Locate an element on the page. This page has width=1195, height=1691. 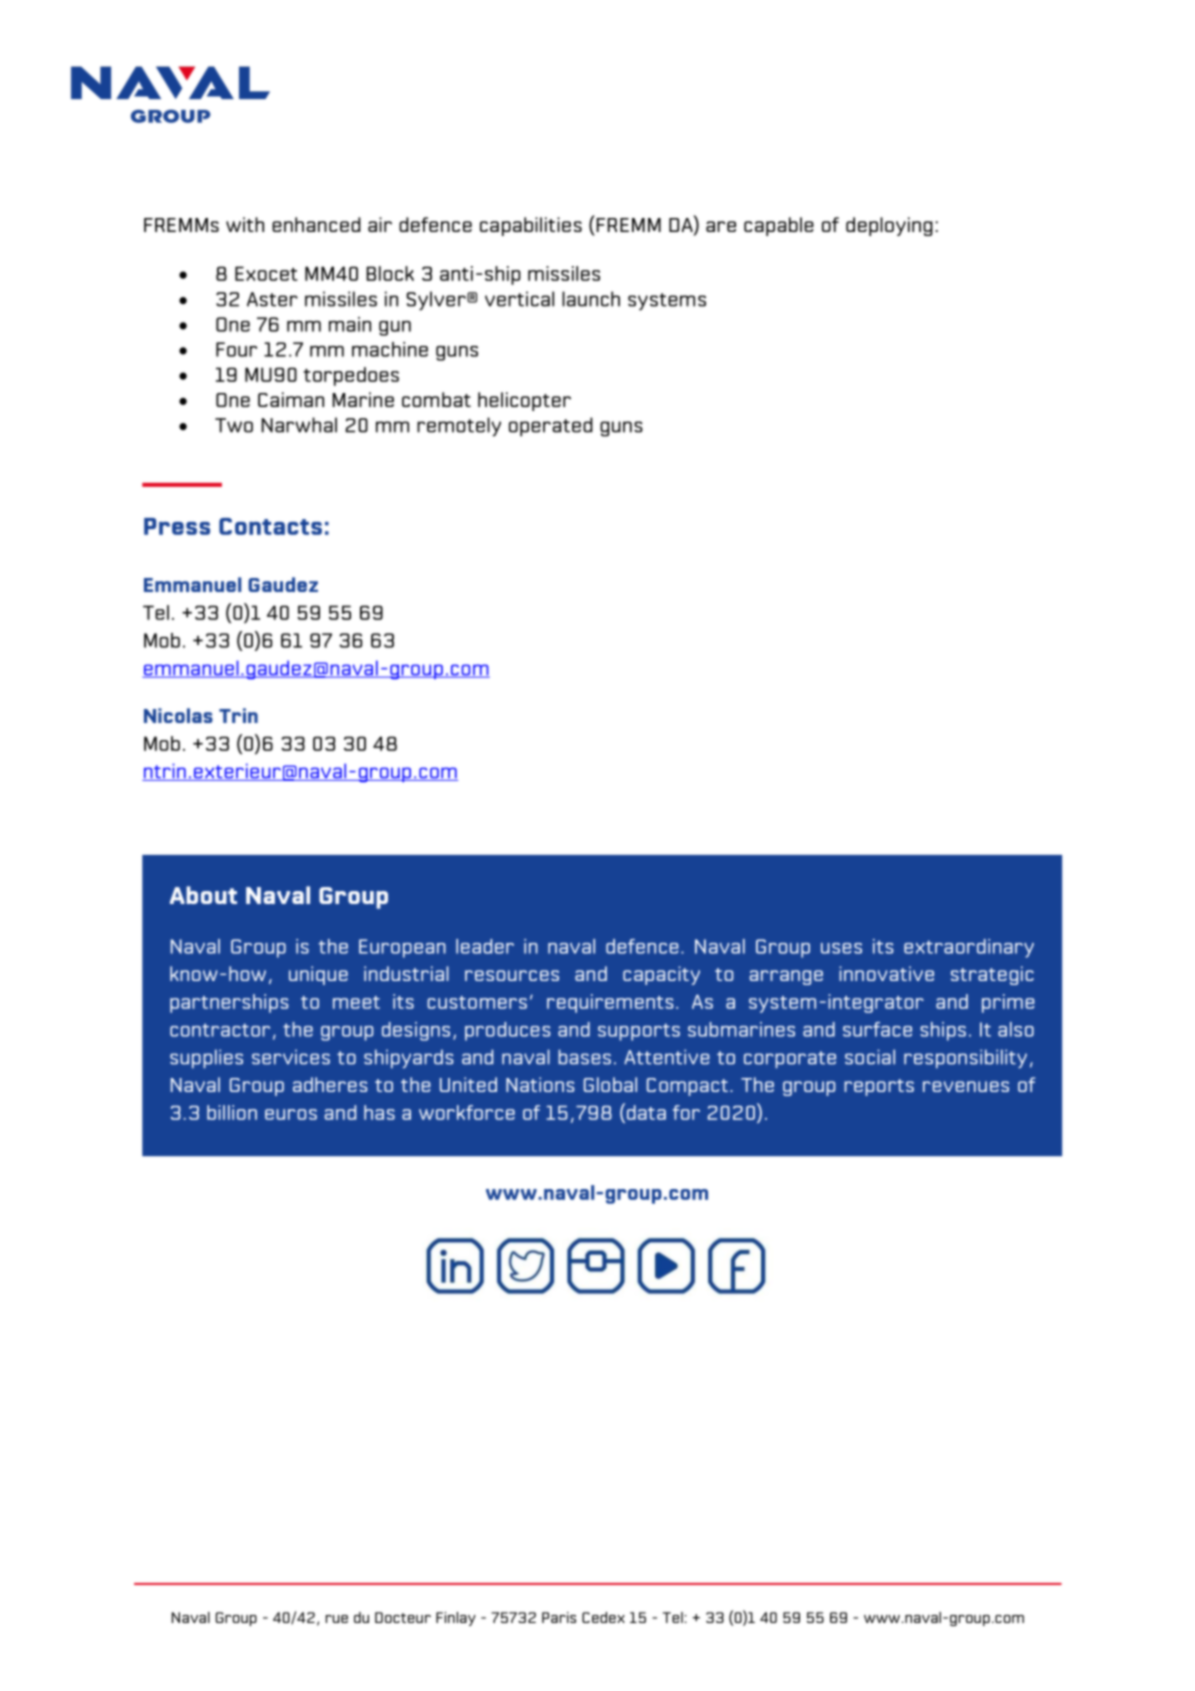
extraordinary is located at coordinates (969, 948).
